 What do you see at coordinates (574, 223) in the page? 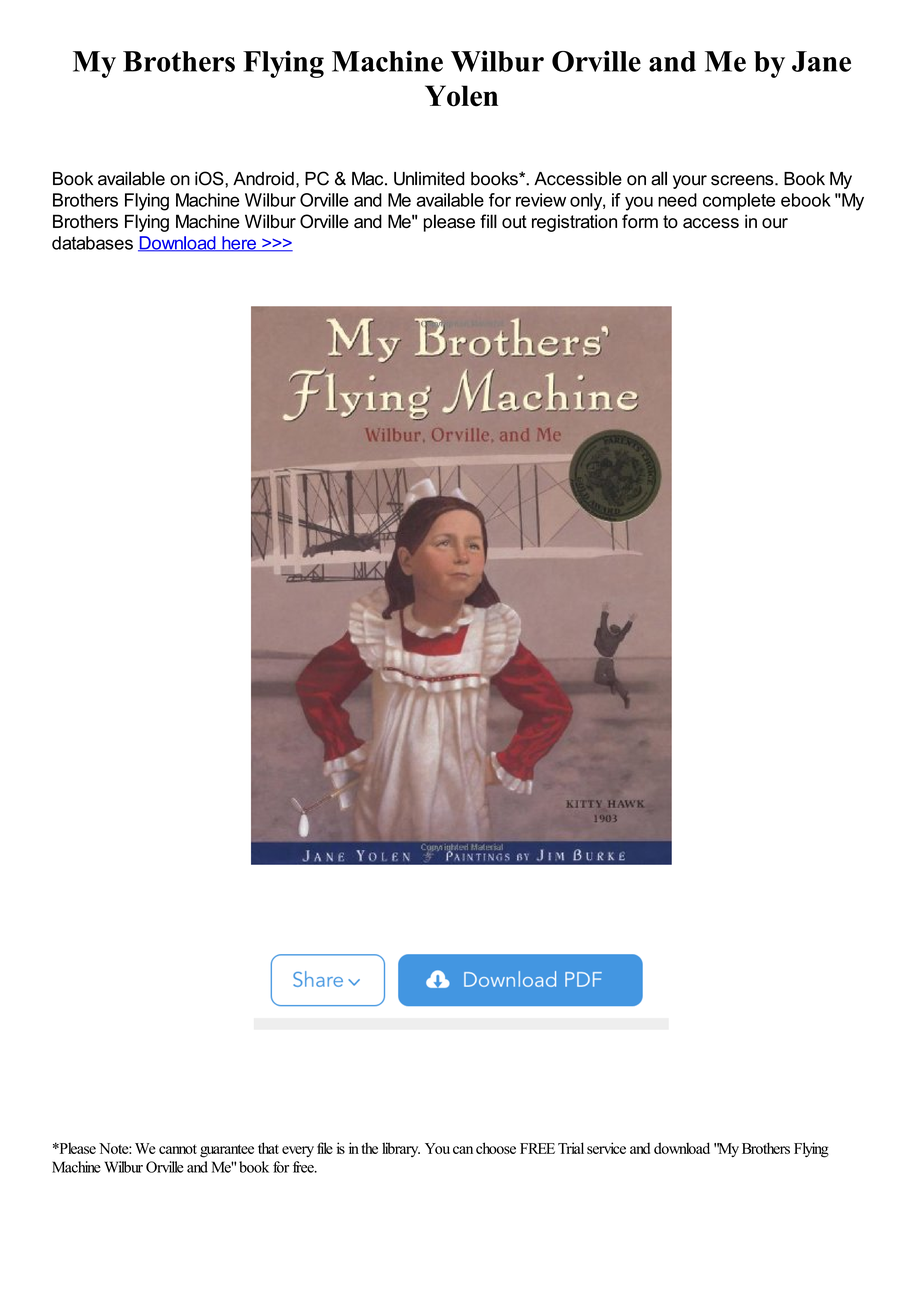
I see `registration` at bounding box center [574, 223].
